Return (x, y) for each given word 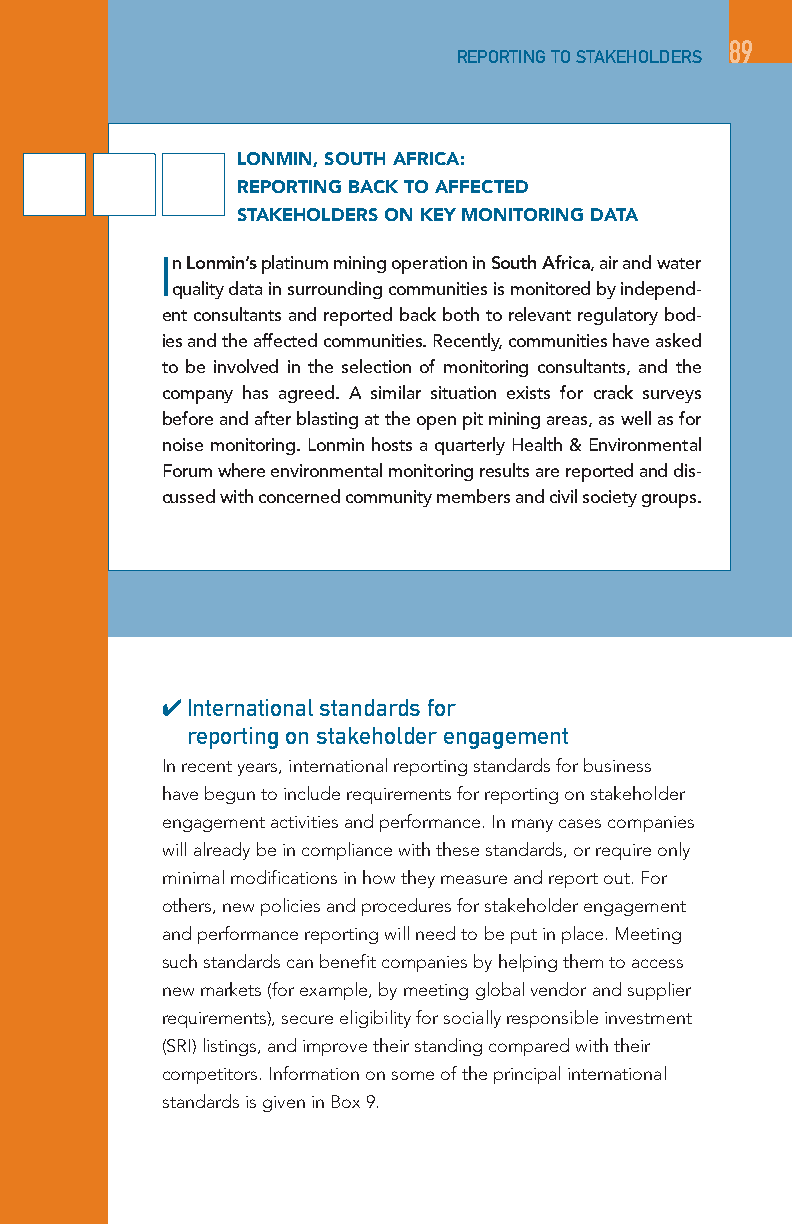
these (457, 849)
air (609, 262)
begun (230, 795)
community (389, 498)
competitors (210, 1076)
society (610, 498)
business (617, 765)
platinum (295, 264)
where (241, 470)
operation (429, 265)
